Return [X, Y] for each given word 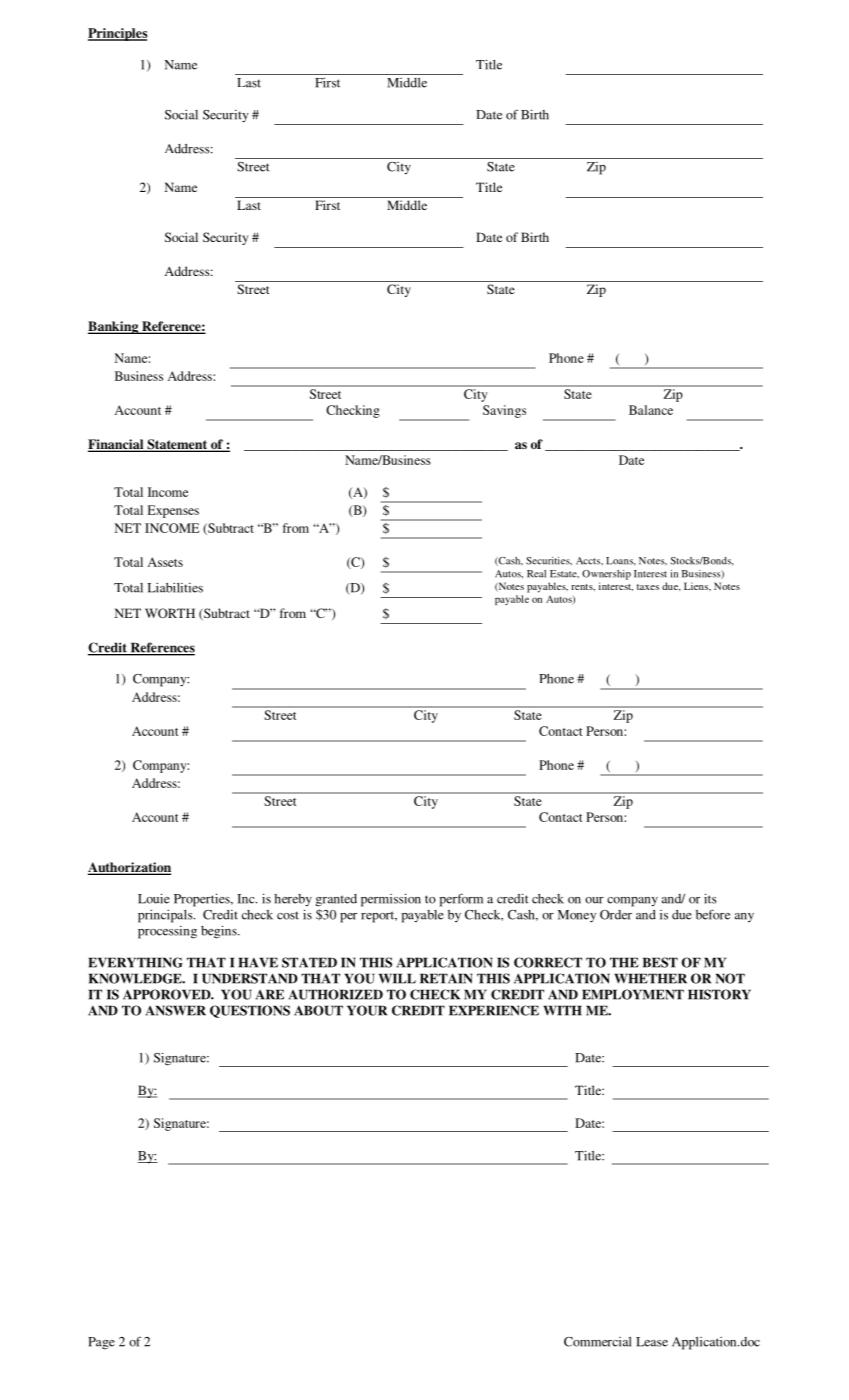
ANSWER [176, 1010]
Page [101, 1343]
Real [536, 574]
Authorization [129, 868]
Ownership [606, 575]
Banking [114, 327]
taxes [648, 587]
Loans [621, 561]
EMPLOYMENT [633, 994]
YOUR [367, 1010]
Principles [117, 34]
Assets [165, 562]
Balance [651, 410]
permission [391, 900]
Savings [504, 411]
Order [616, 915]
